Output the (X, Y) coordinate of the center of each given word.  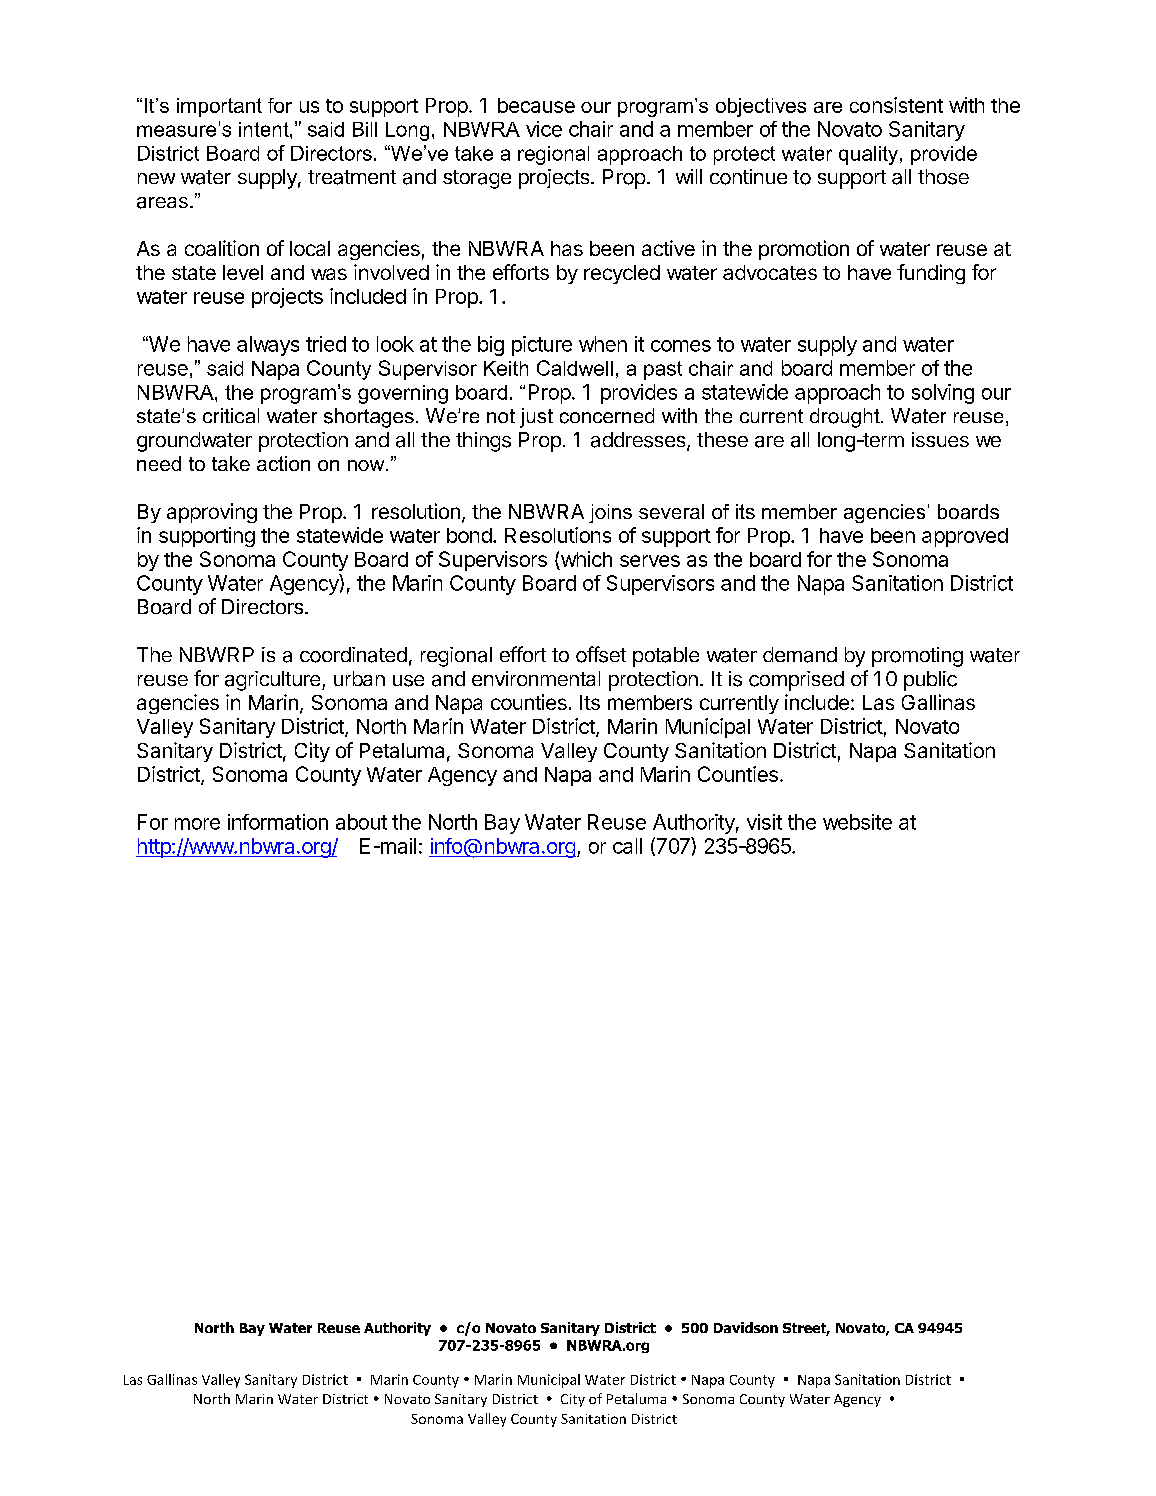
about (361, 822)
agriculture (274, 681)
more (197, 824)
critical (231, 415)
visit (764, 822)
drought (846, 418)
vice (544, 129)
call (627, 846)
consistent (896, 105)
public (930, 681)
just (536, 418)
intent (265, 129)
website (857, 822)
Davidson (746, 1327)
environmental (536, 678)
